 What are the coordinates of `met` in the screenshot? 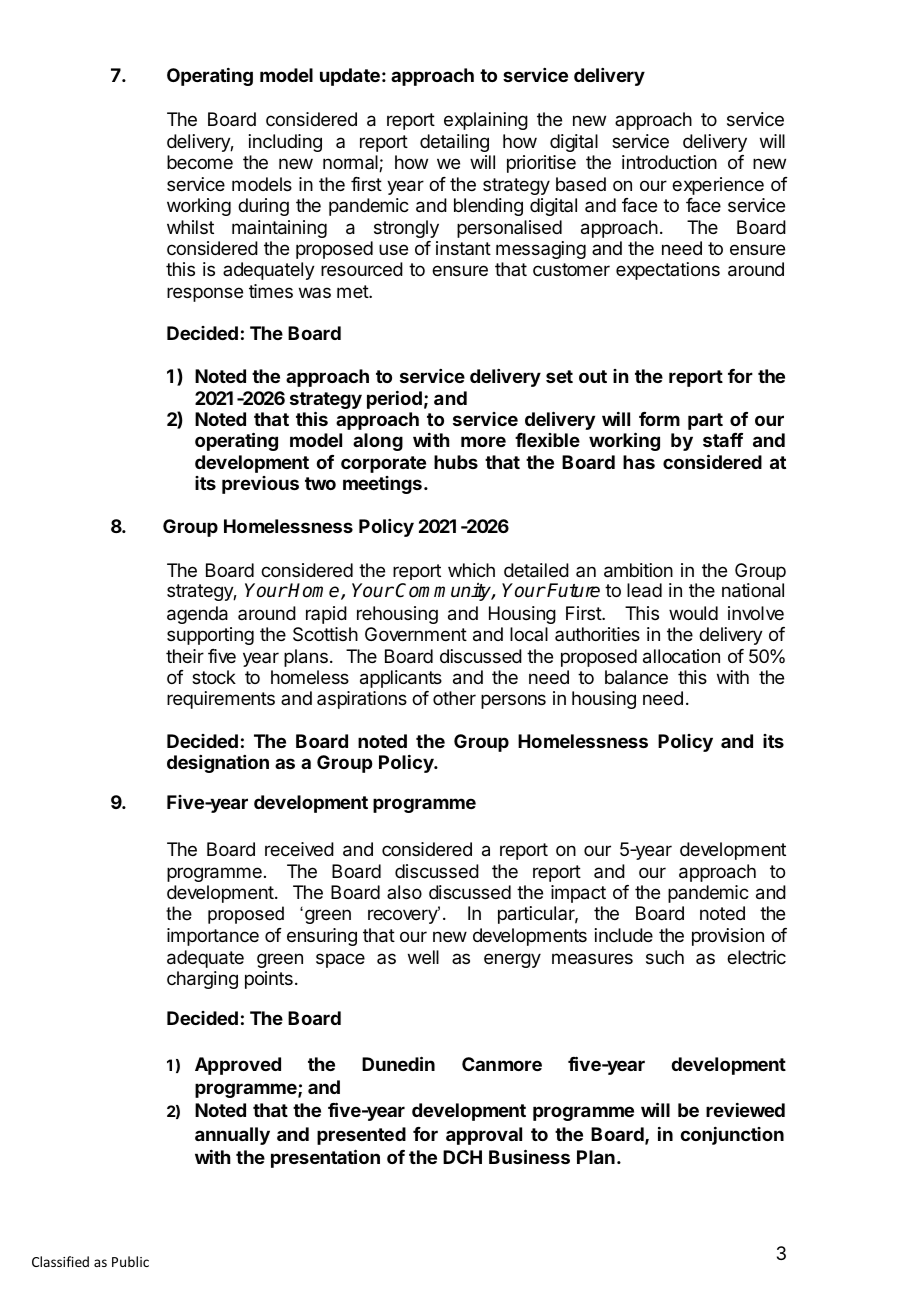 It's located at (353, 291).
